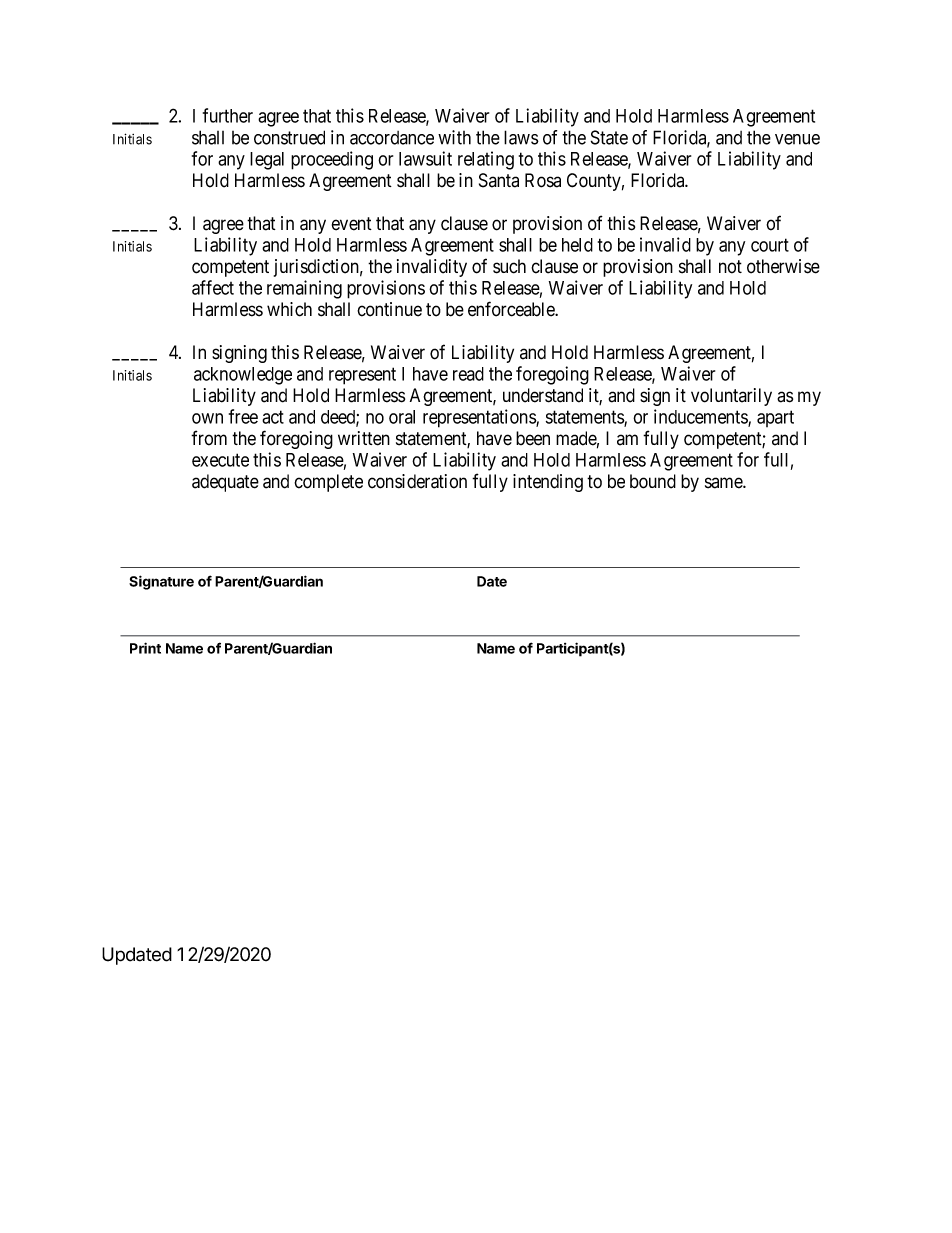  I want to click on continue, so click(389, 309).
